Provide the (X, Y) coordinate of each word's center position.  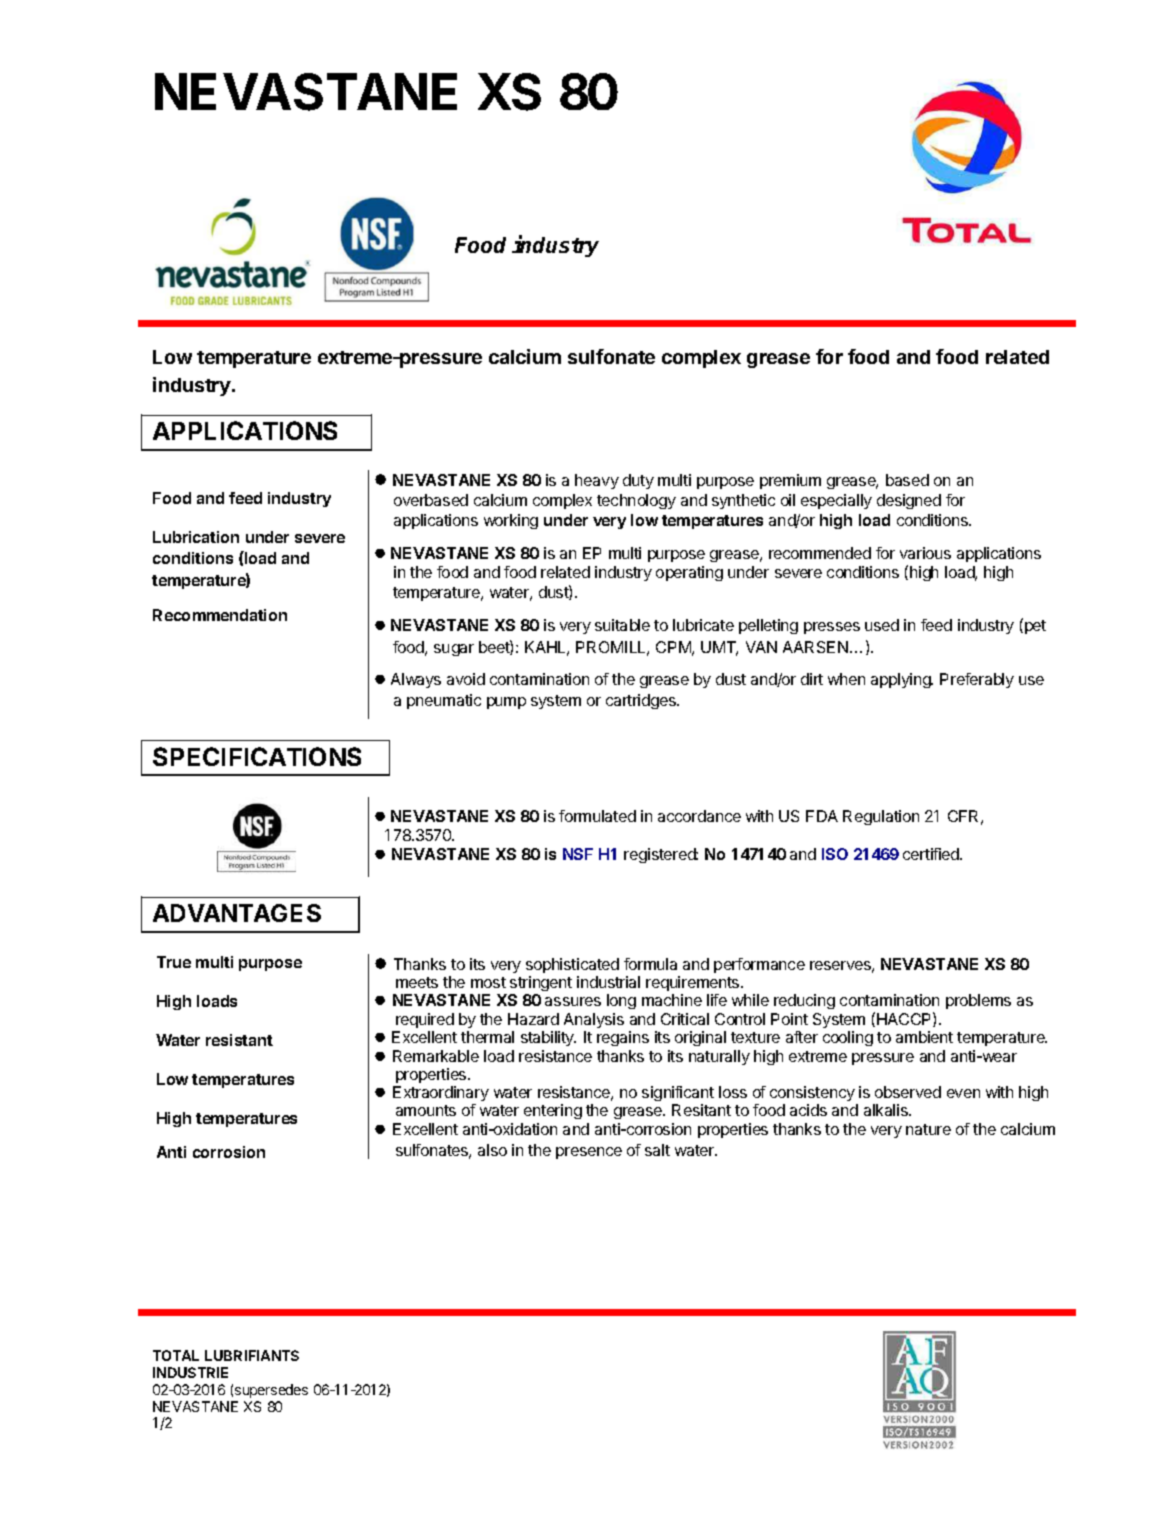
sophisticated (572, 965)
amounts (426, 1110)
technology (636, 501)
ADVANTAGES (237, 913)
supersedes (271, 1391)
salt (657, 1150)
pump (506, 703)
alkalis (887, 1110)
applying (902, 680)
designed (909, 501)
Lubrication (196, 537)
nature (928, 1129)
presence (589, 1153)
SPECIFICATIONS (257, 756)
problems (978, 1001)
